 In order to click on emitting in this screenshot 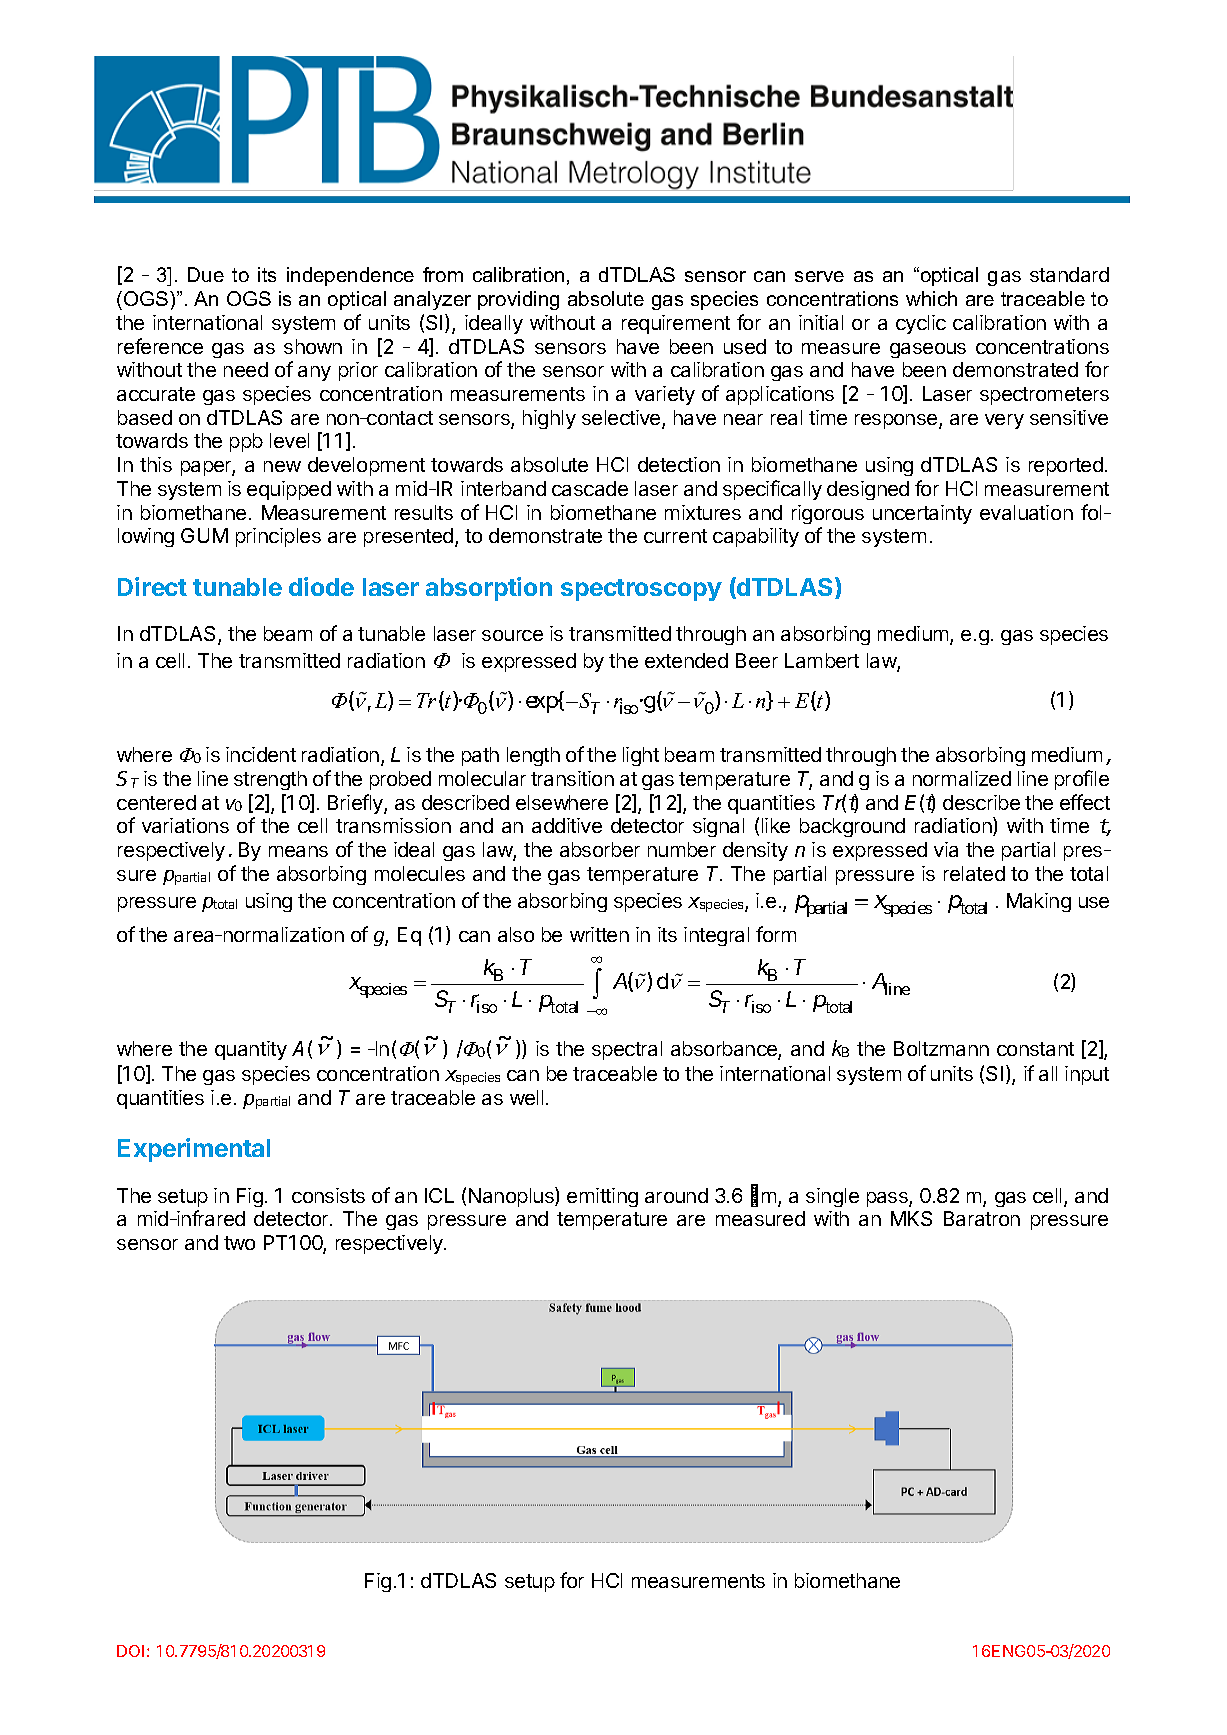, I will do `click(602, 1197)`.
